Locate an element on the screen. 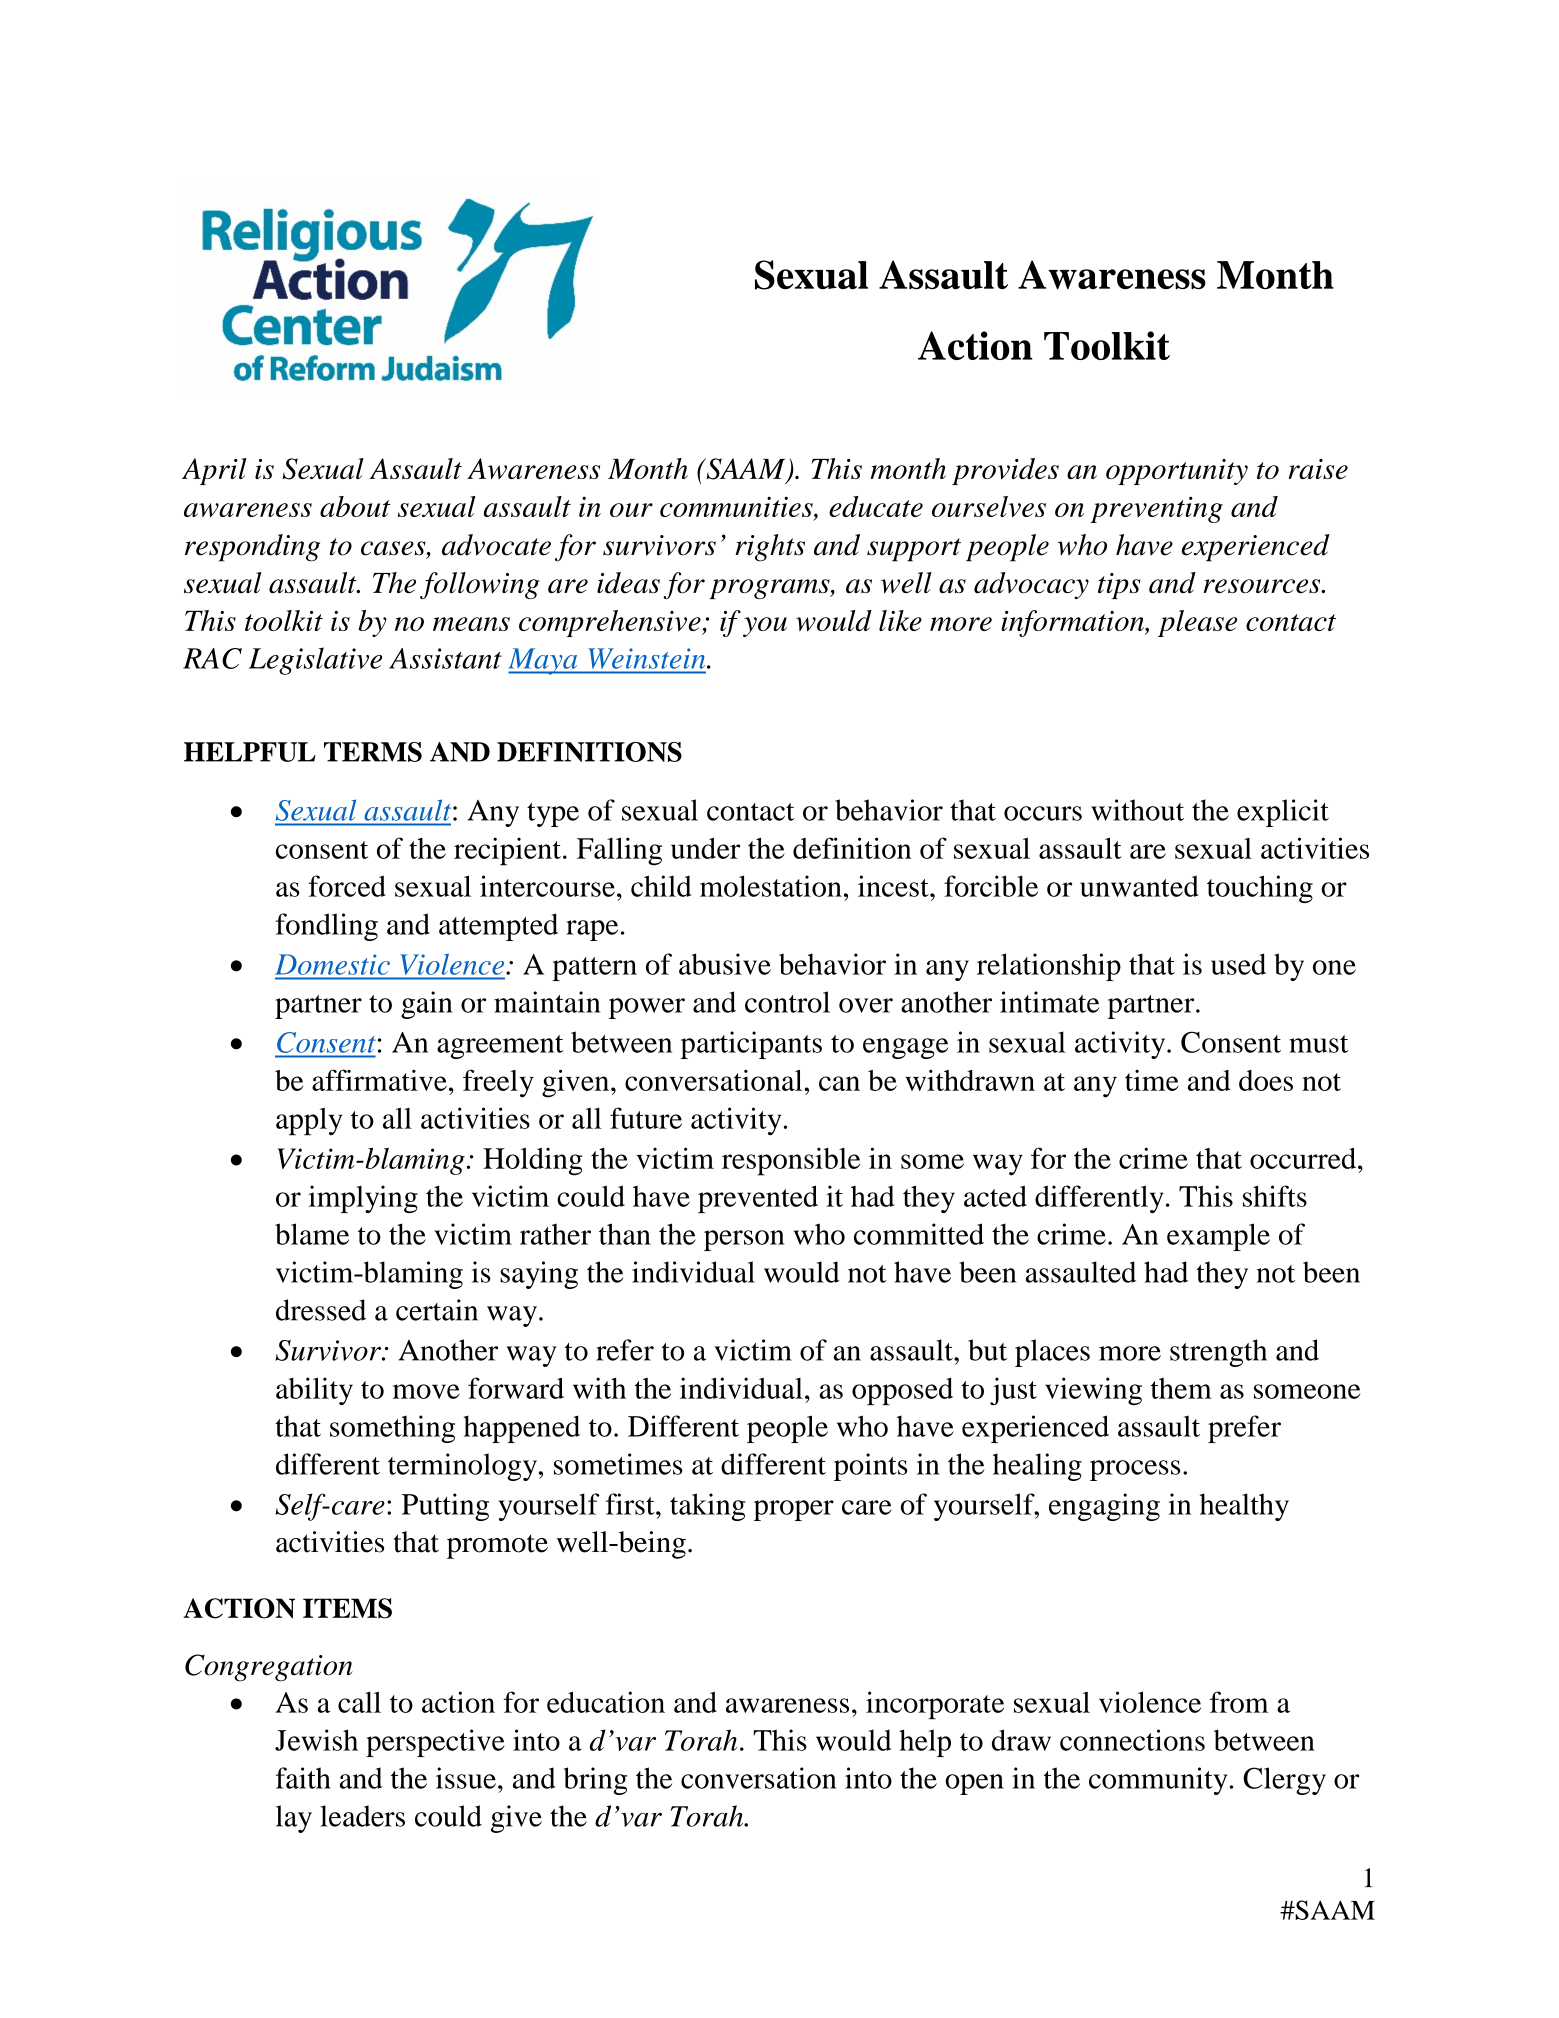 The height and width of the screenshot is (2018, 1559). apply is located at coordinates (309, 1121).
